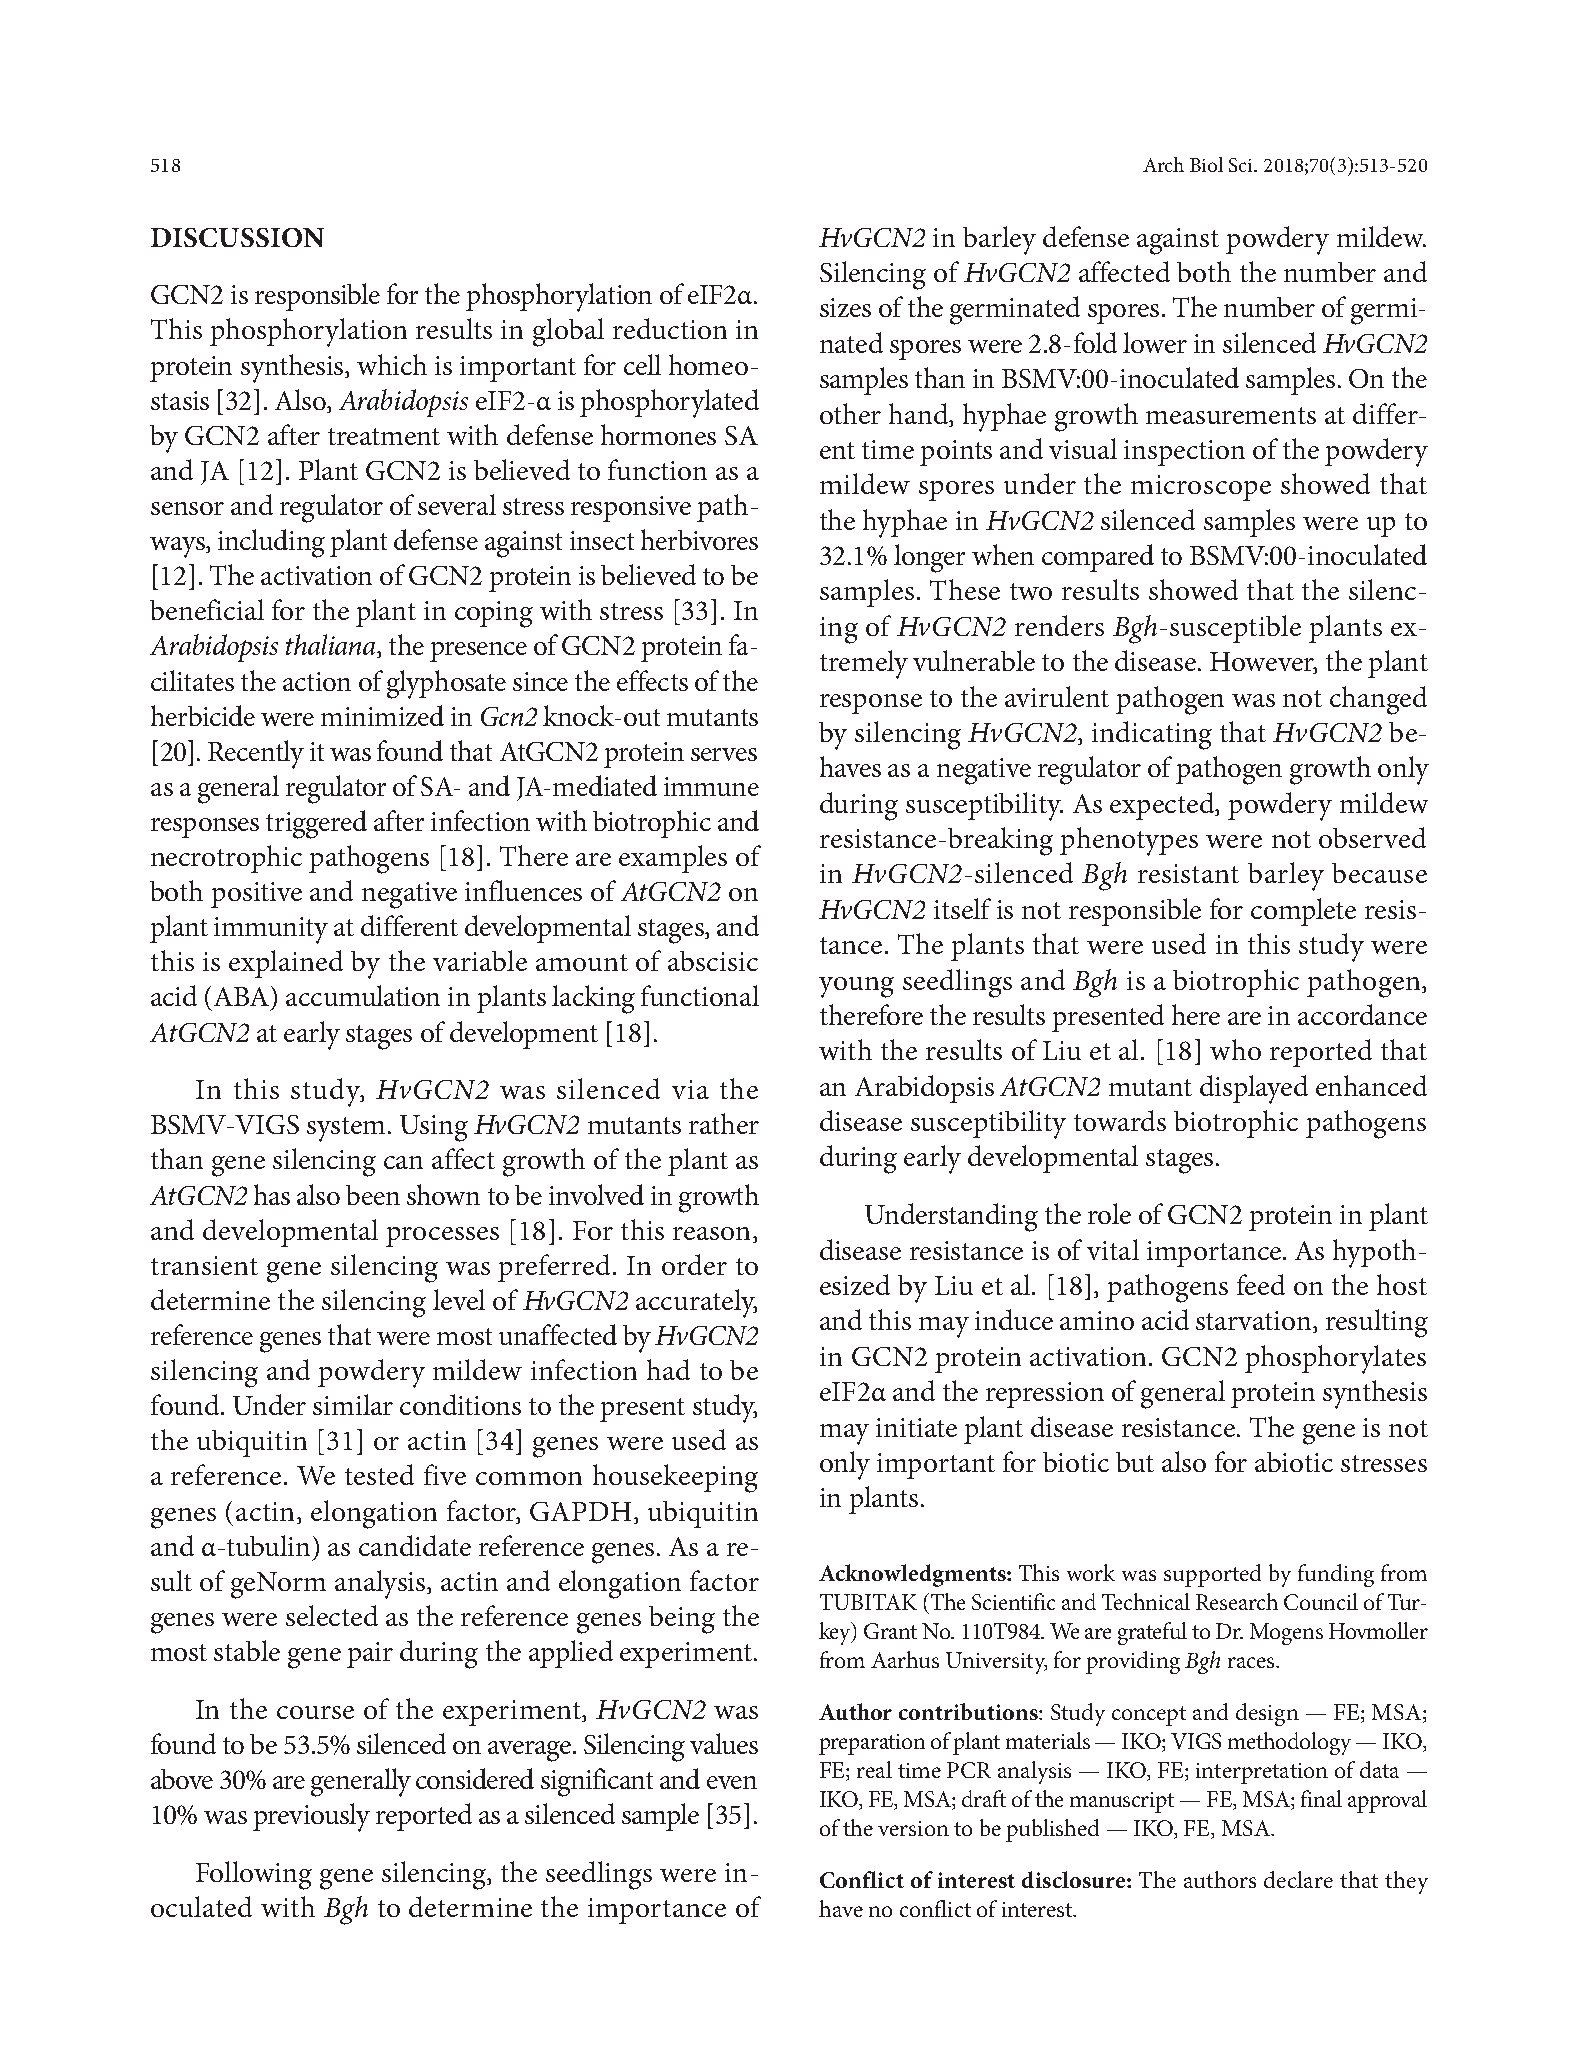 The width and height of the screenshot is (1578, 2067). Describe the element at coordinates (845, 307) in the screenshot. I see `sizes` at that location.
